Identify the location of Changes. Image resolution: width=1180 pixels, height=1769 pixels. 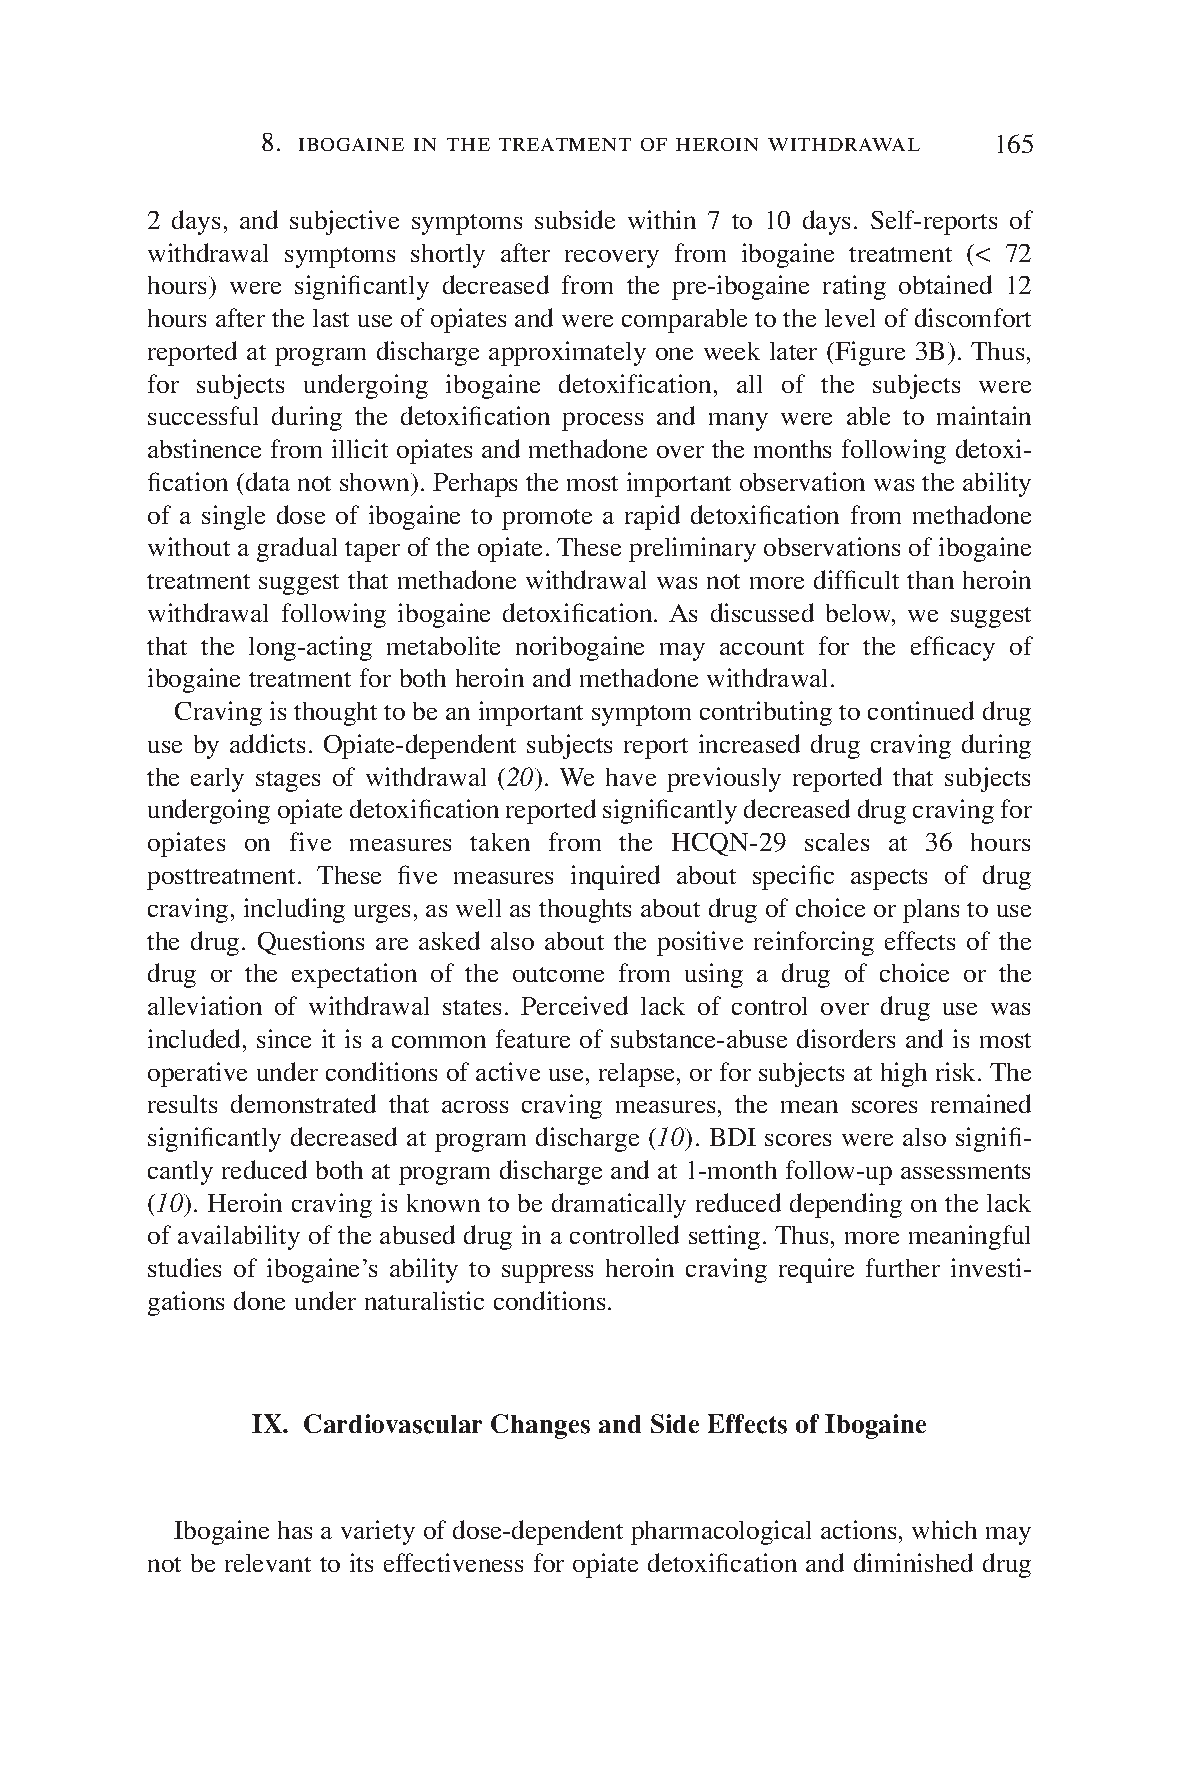
(540, 1426).
